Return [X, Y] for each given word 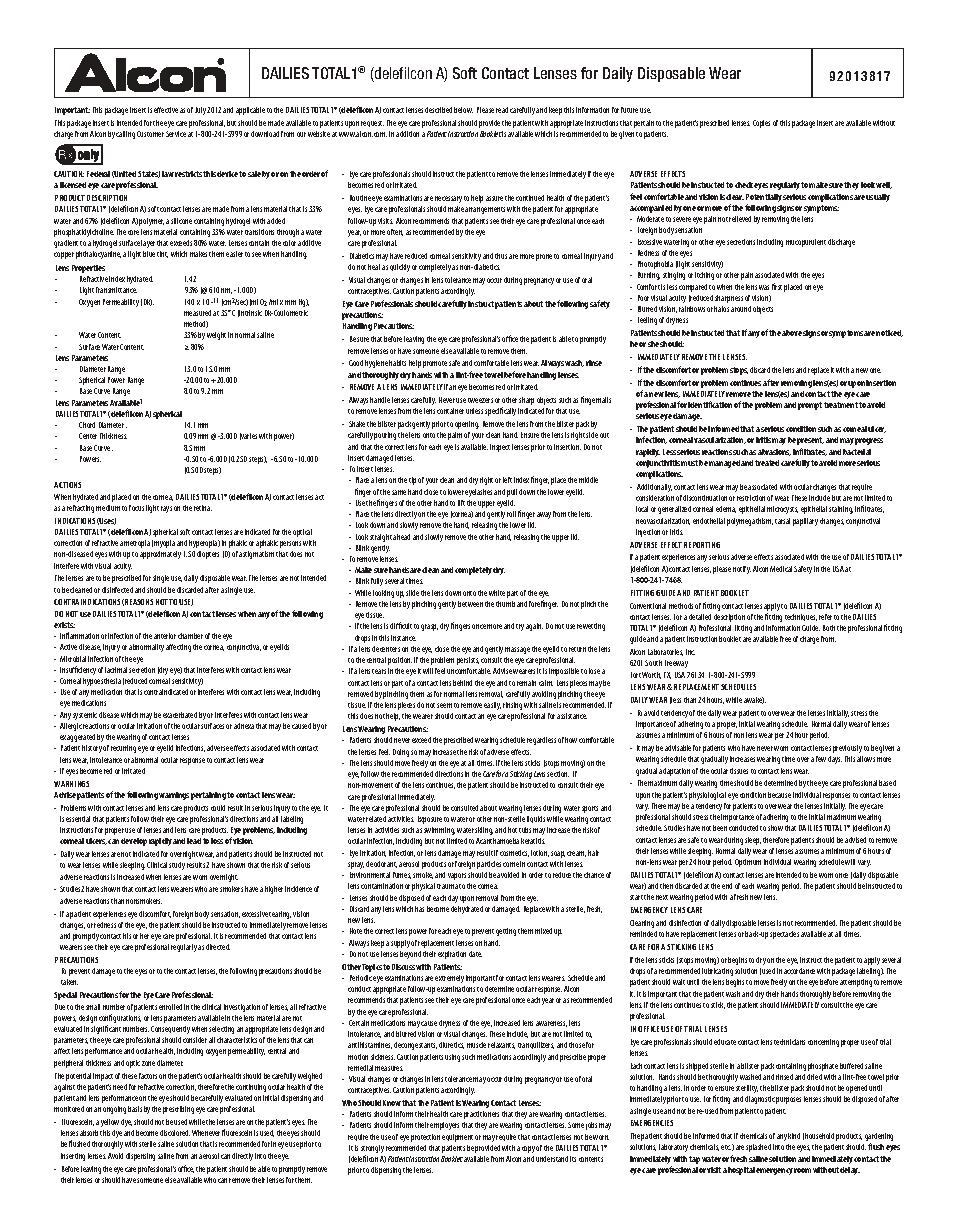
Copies [761, 124]
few [821, 759]
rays [166, 509]
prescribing [178, 1110]
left [507, 480]
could [218, 808]
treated [767, 463]
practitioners [481, 1115]
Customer [150, 134]
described [438, 110]
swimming [439, 831]
